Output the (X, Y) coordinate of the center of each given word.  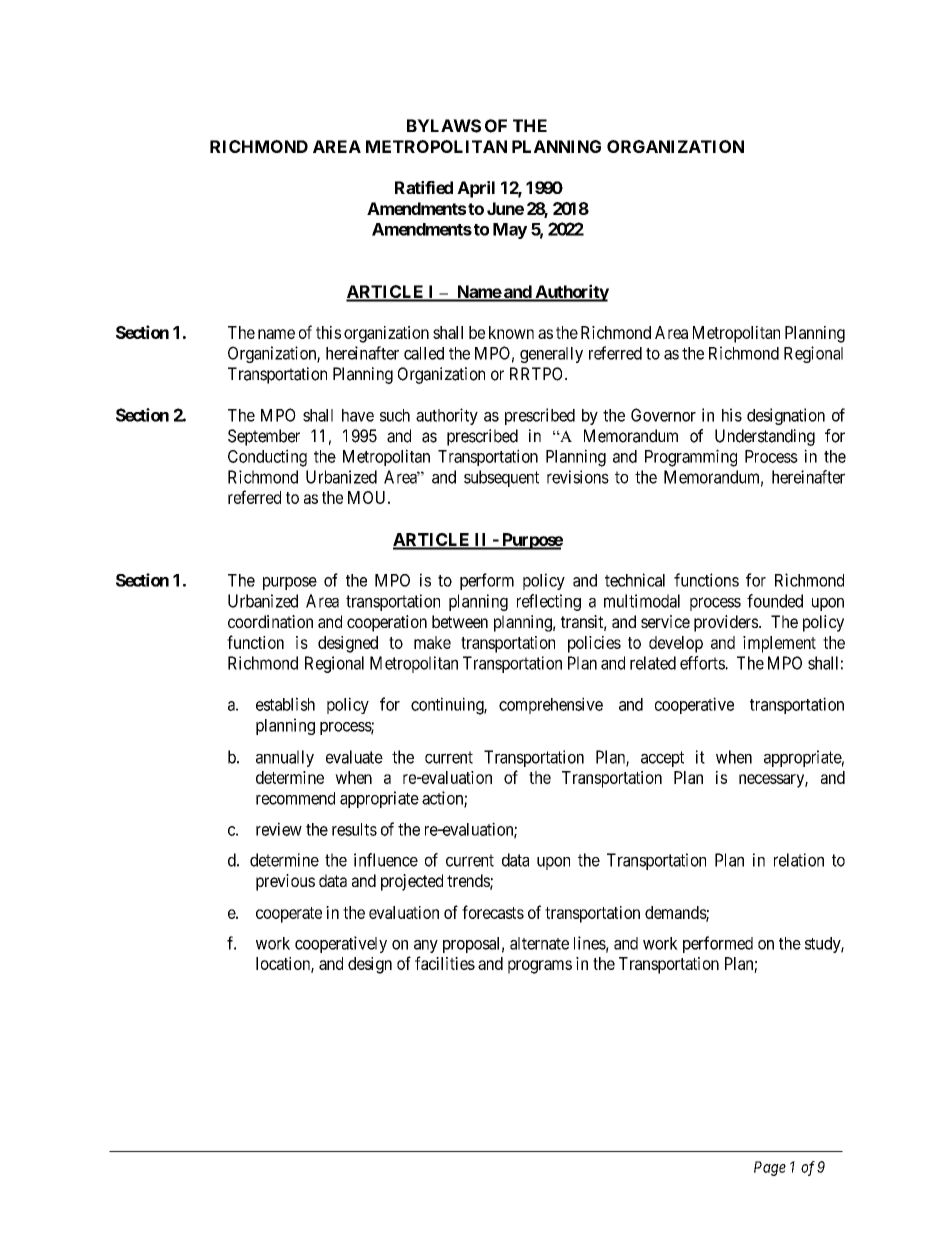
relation (799, 860)
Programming (691, 458)
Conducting (267, 458)
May (510, 231)
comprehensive (551, 705)
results (354, 829)
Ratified (424, 187)
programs (540, 967)
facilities (445, 963)
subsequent (501, 478)
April (476, 189)
